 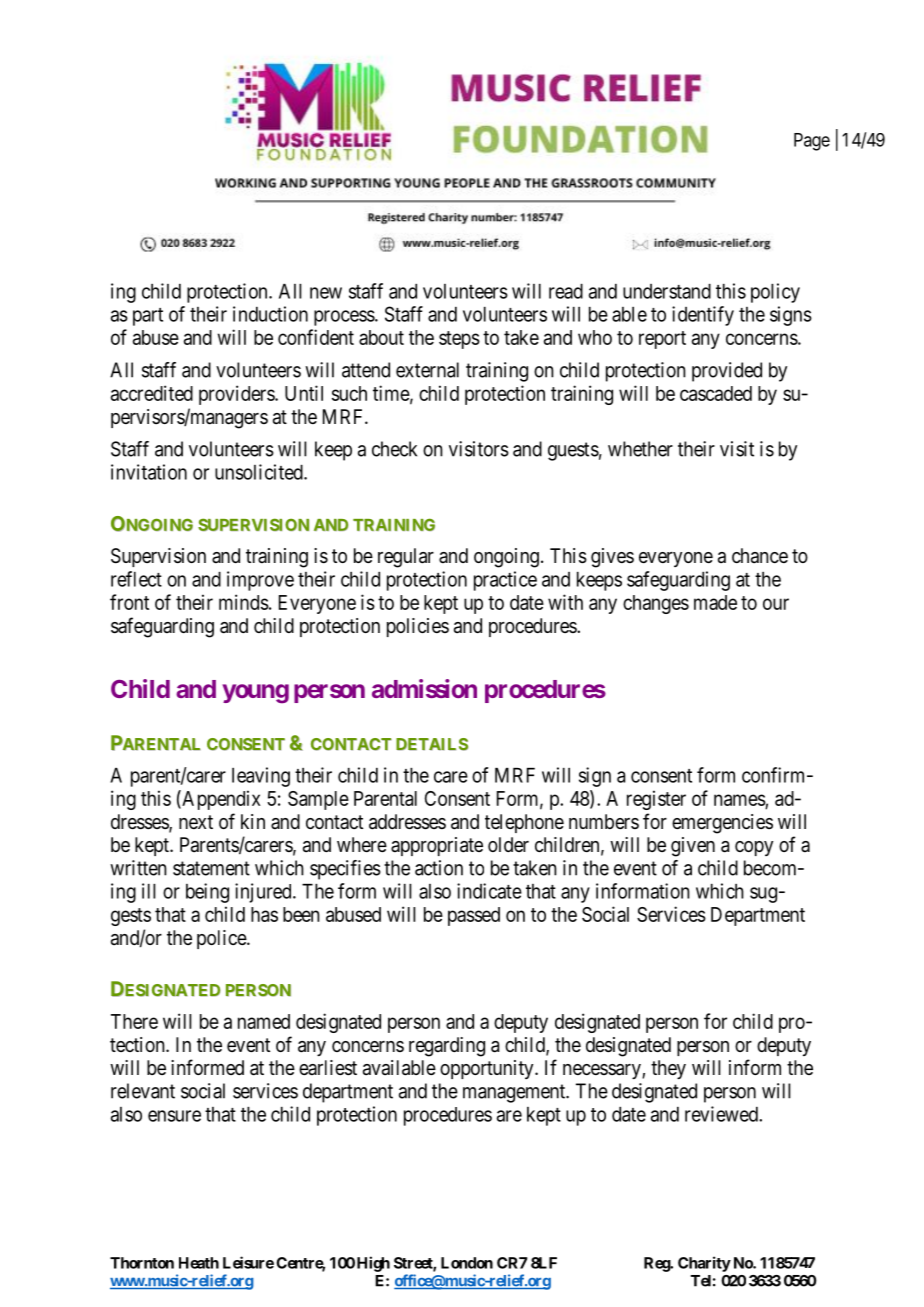 I want to click on induction, so click(x=270, y=314).
